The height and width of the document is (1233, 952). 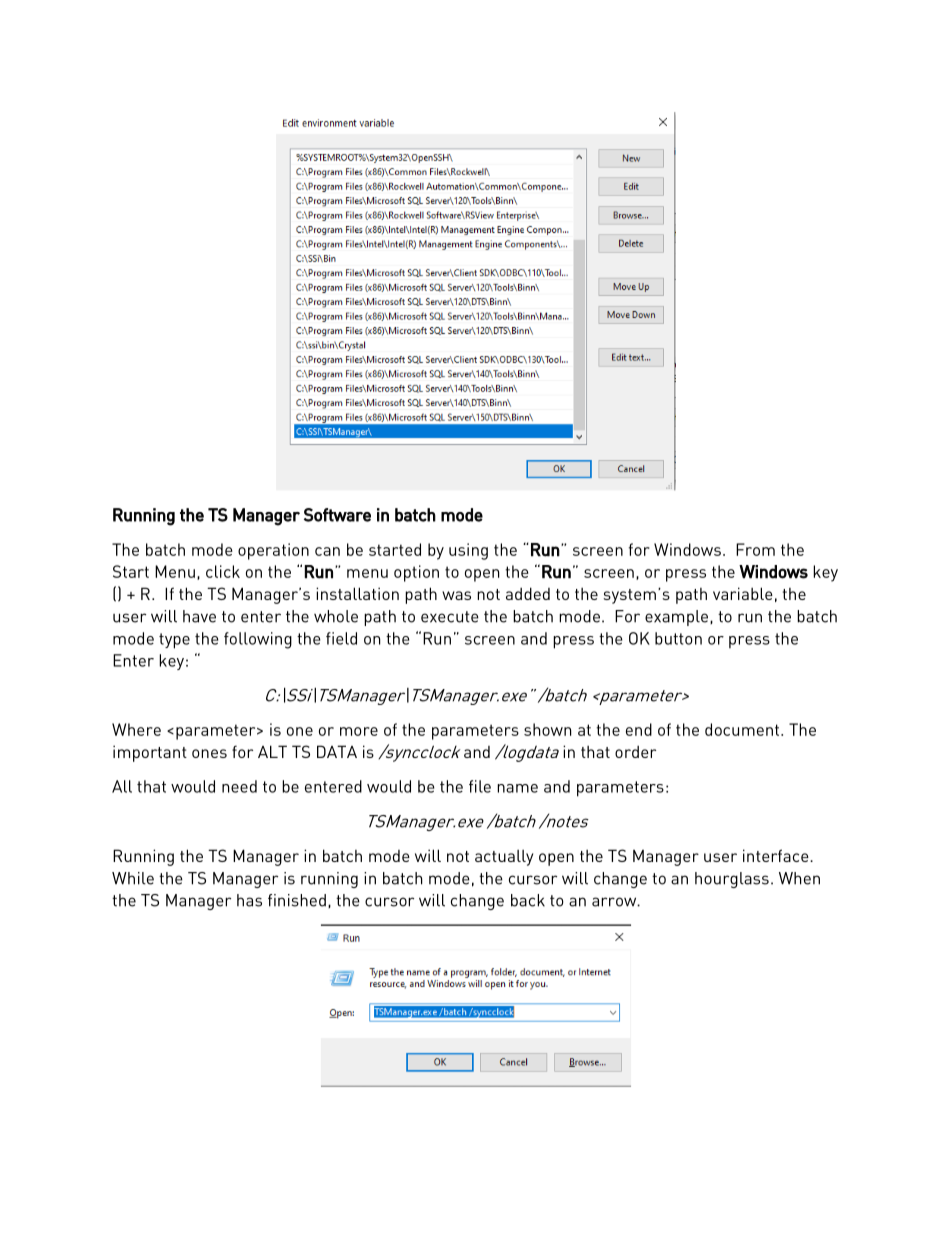 What do you see at coordinates (528, 900) in the document?
I see `back` at bounding box center [528, 900].
